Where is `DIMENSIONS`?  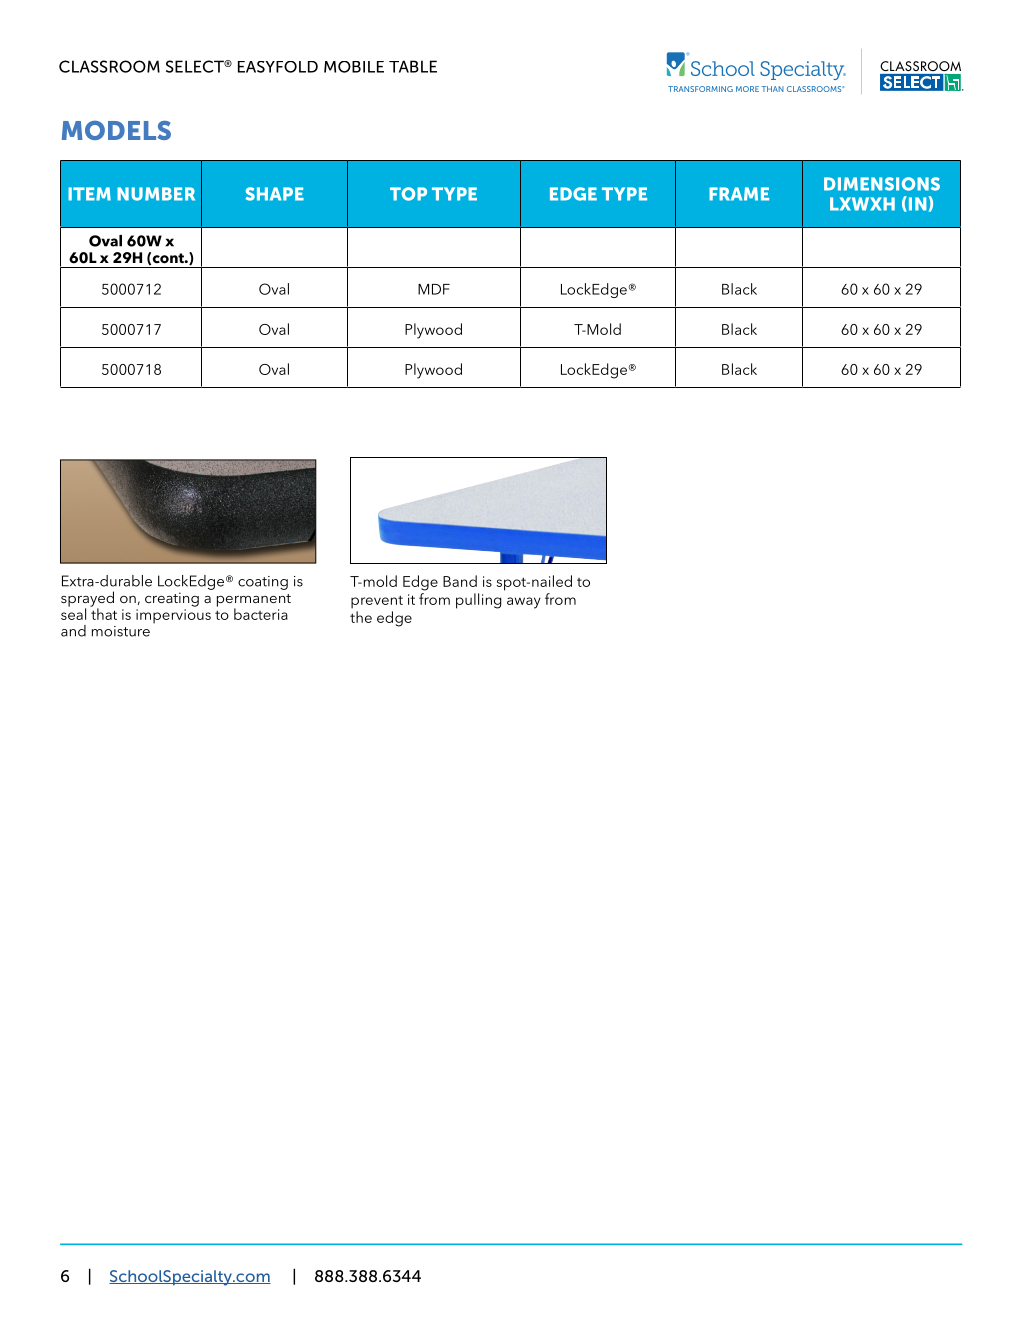
DIMENSIONS is located at coordinates (882, 184).
